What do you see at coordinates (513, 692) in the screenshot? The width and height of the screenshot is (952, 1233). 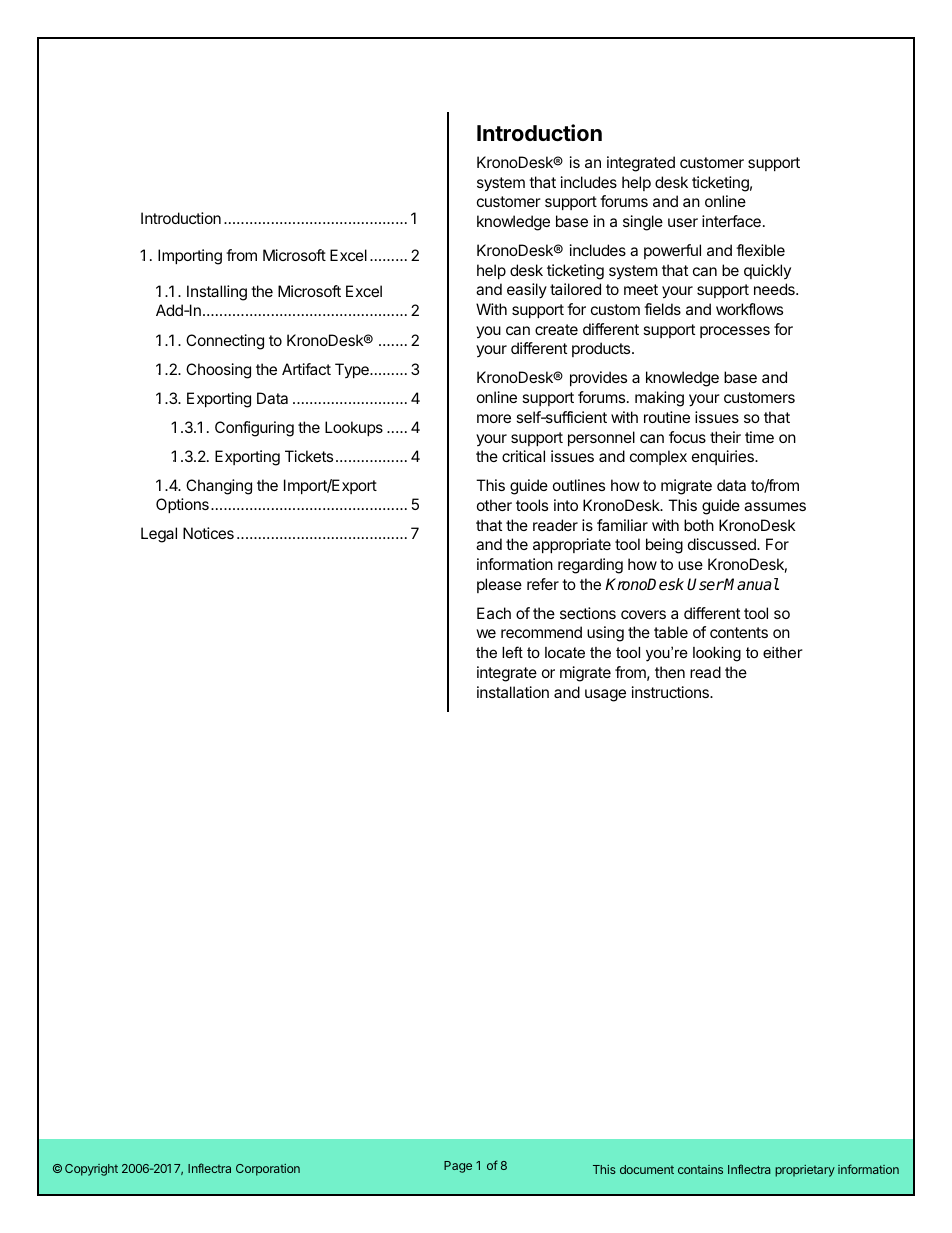 I see `installation` at bounding box center [513, 692].
